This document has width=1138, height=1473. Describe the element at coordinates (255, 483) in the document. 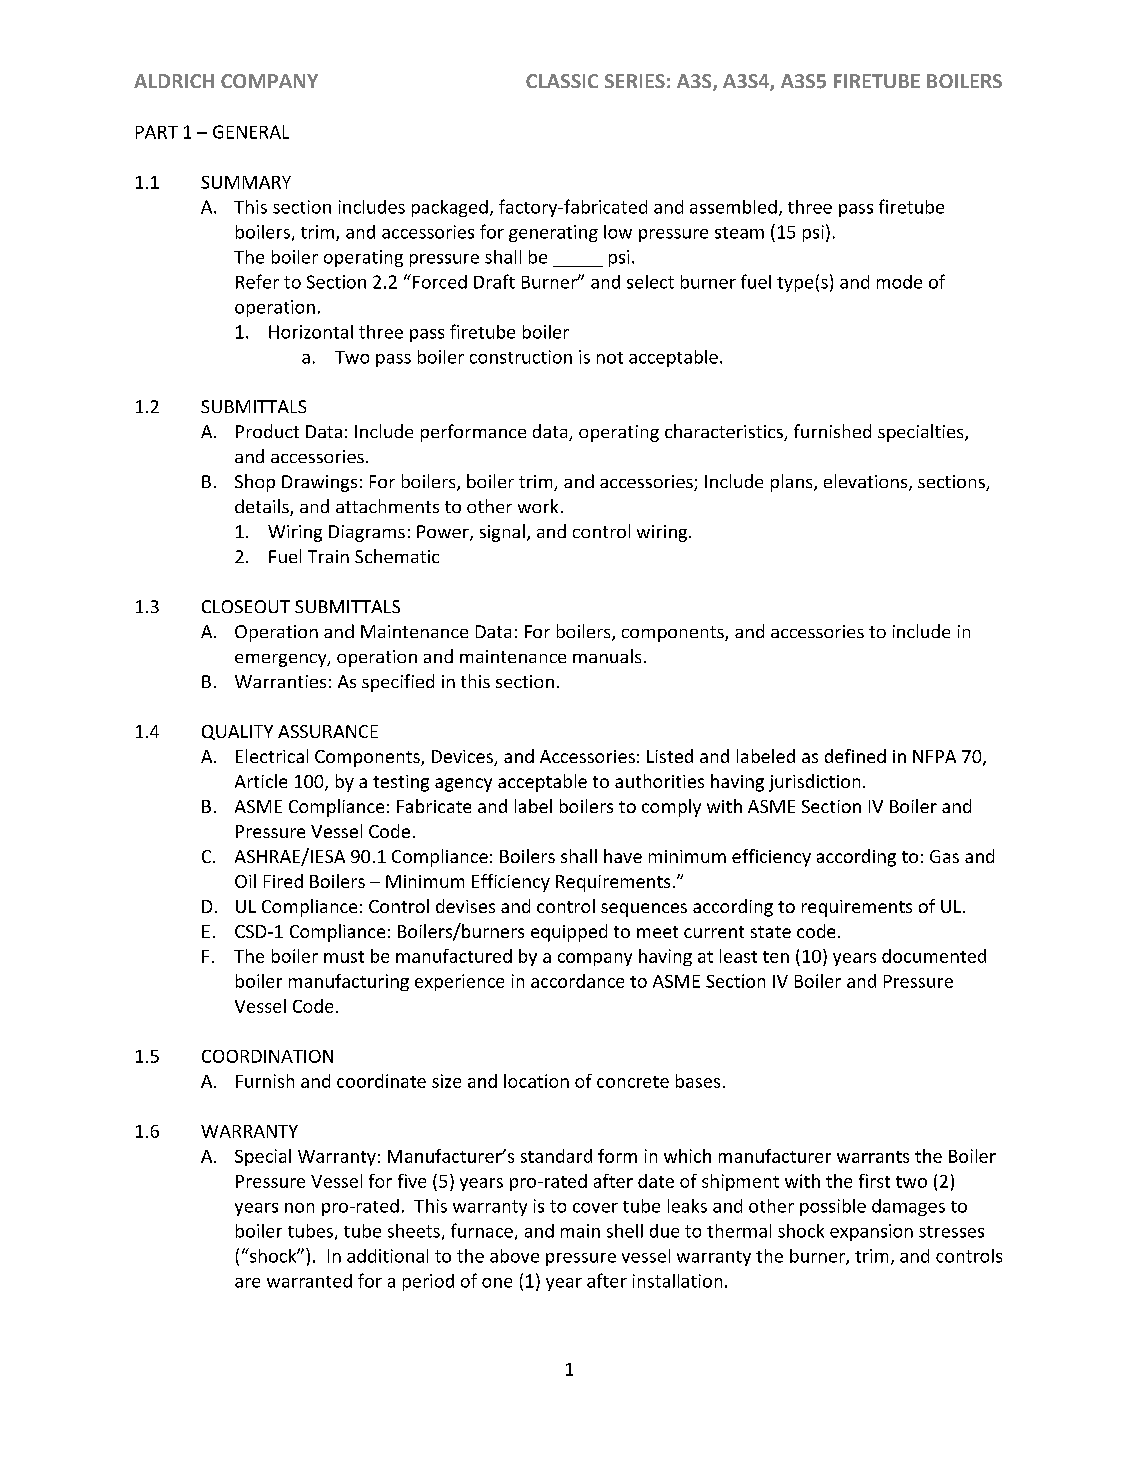

I see `Shop` at that location.
